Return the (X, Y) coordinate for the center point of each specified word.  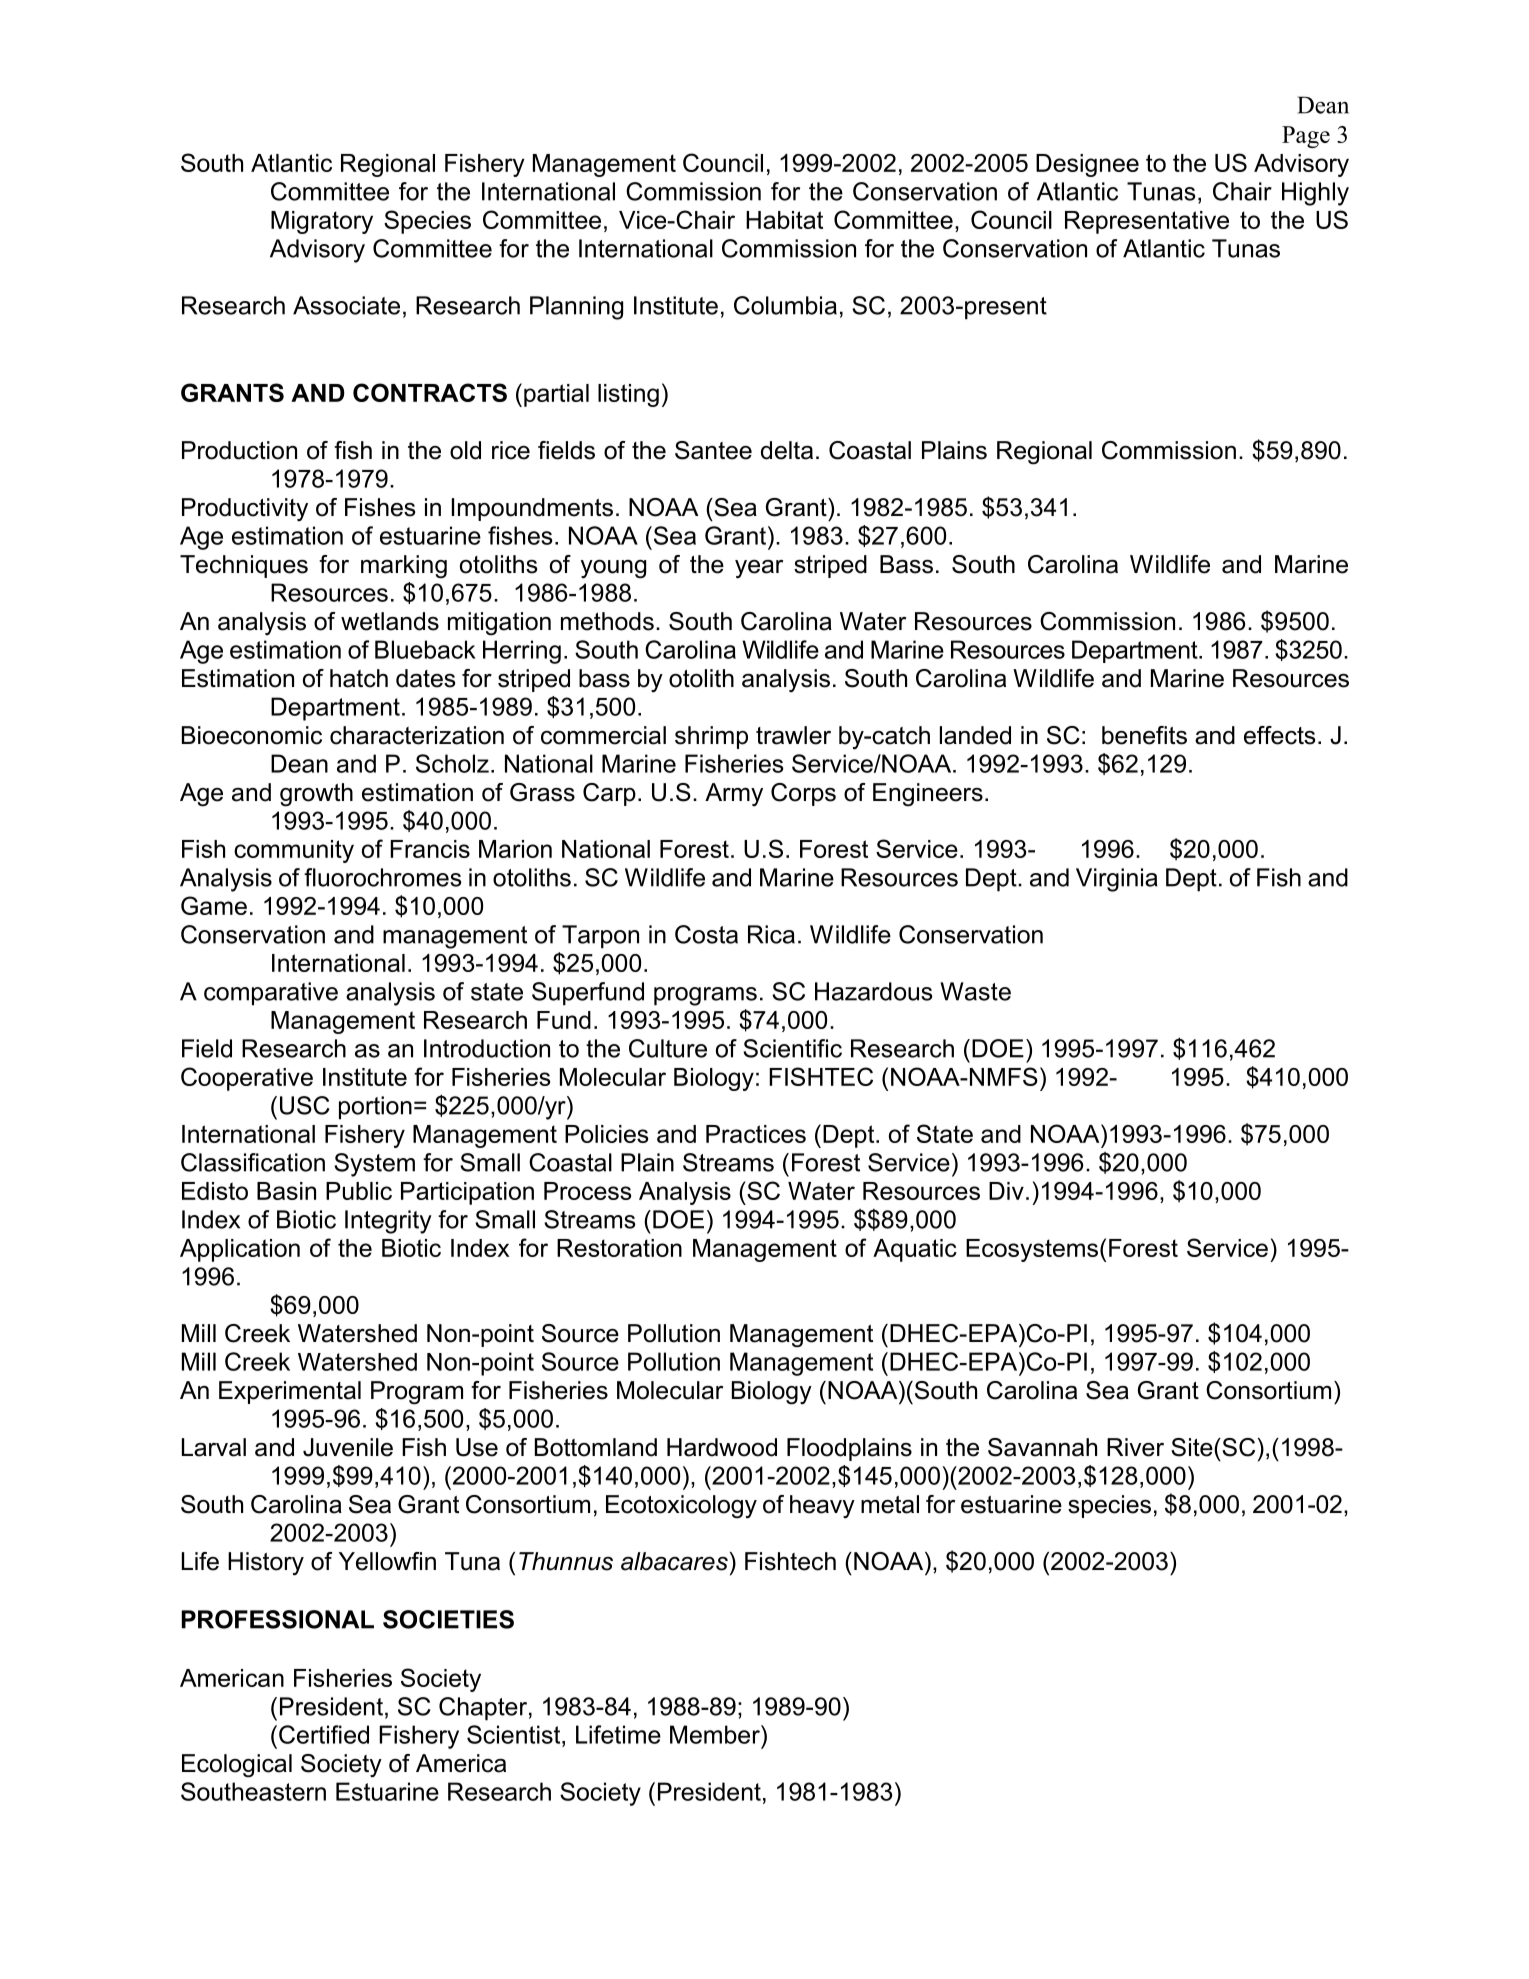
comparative (271, 994)
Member (716, 1734)
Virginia (1117, 880)
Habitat (784, 220)
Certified (324, 1734)
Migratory (322, 222)
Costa (706, 934)
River (1135, 1447)
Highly (1315, 194)
